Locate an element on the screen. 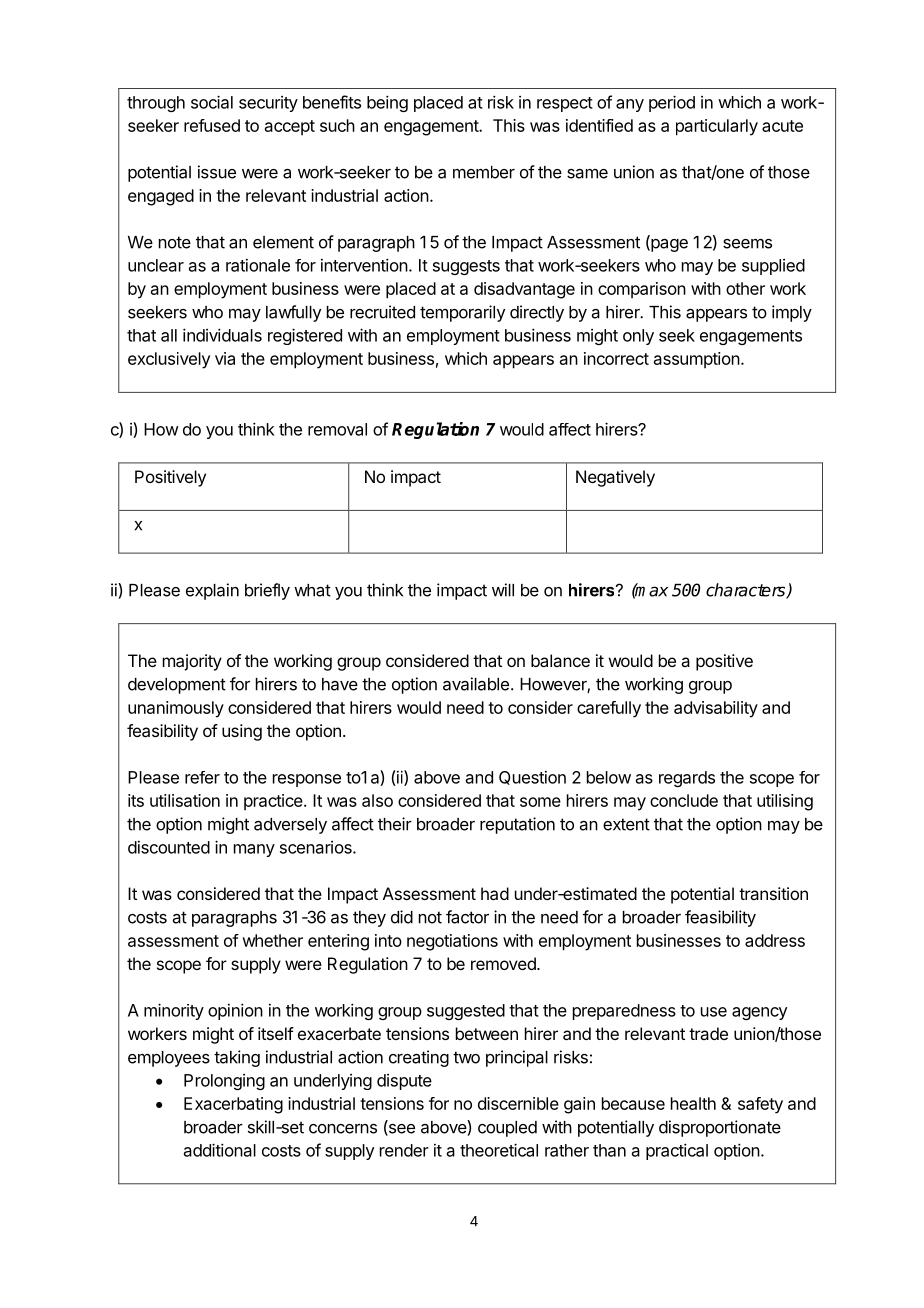  advisability is located at coordinates (716, 709).
